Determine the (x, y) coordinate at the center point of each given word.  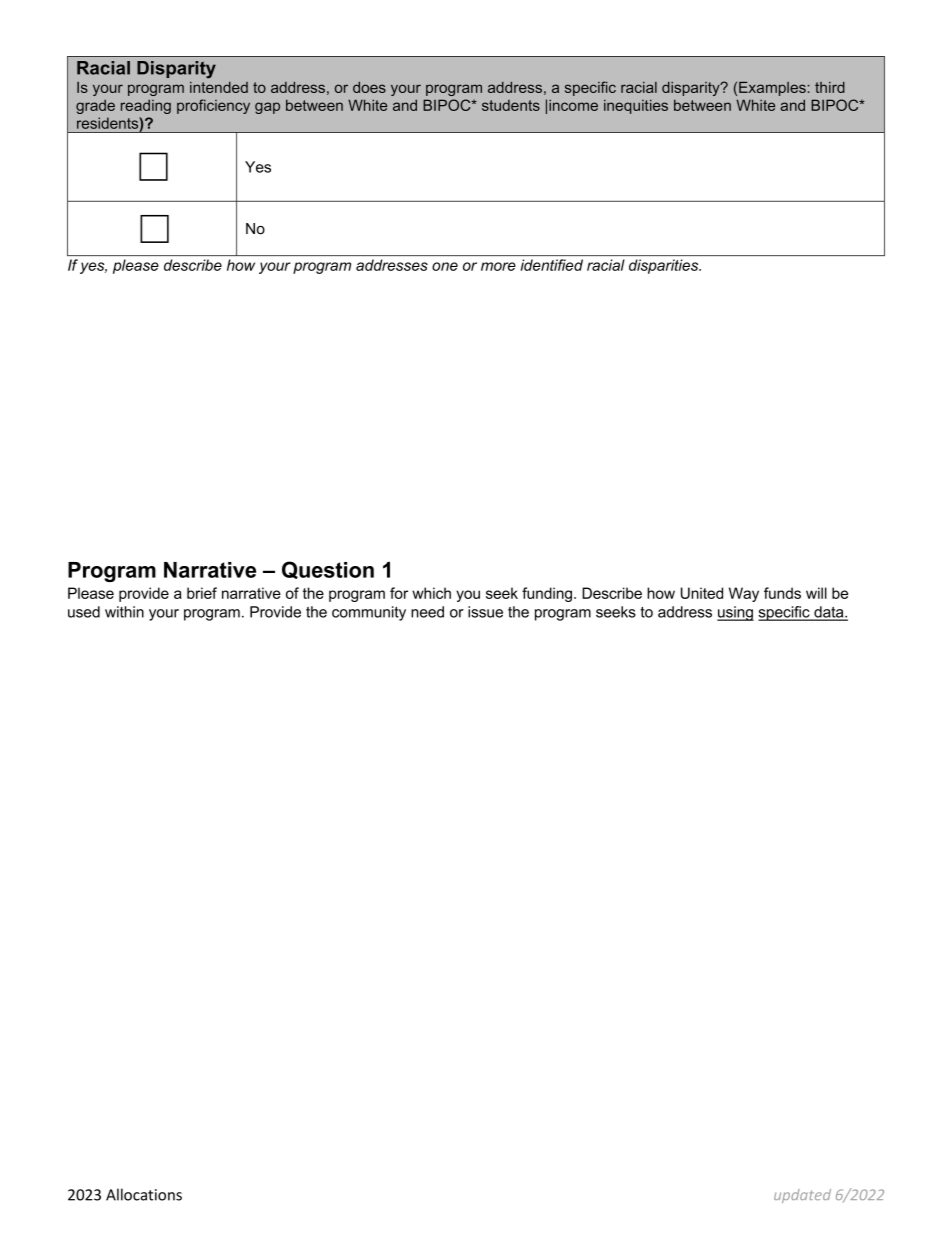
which (431, 593)
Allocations (144, 1194)
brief (202, 593)
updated (802, 1196)
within (124, 612)
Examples (772, 89)
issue (485, 612)
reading (146, 106)
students (511, 105)
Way (744, 594)
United (702, 593)
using (735, 613)
